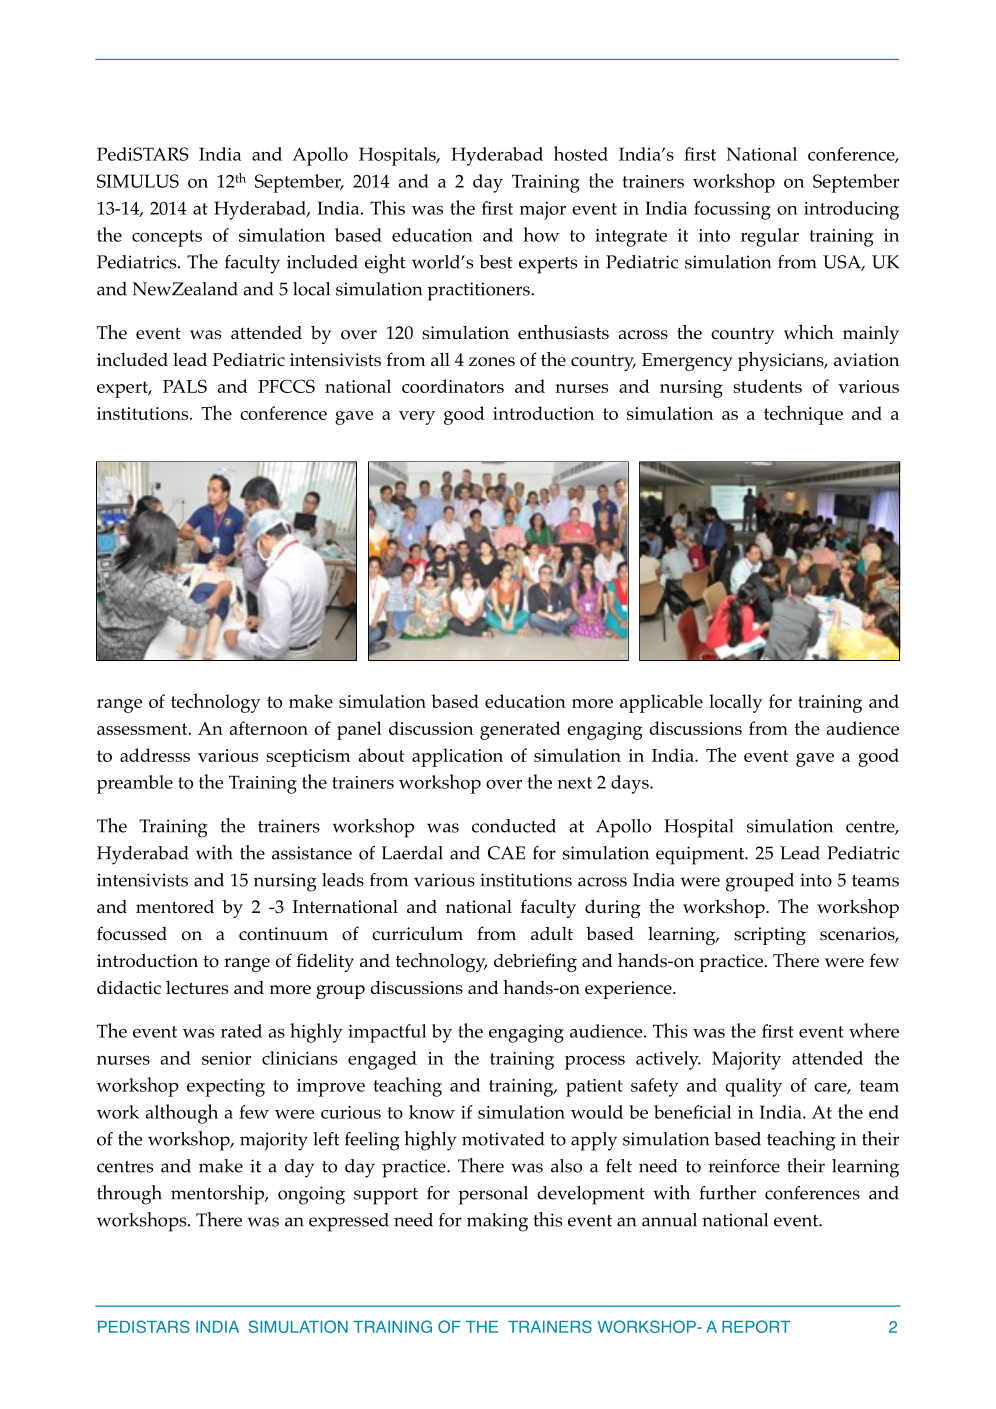 The height and width of the document is (1409, 996). Describe the element at coordinates (506, 853) in the document. I see `CAE` at that location.
